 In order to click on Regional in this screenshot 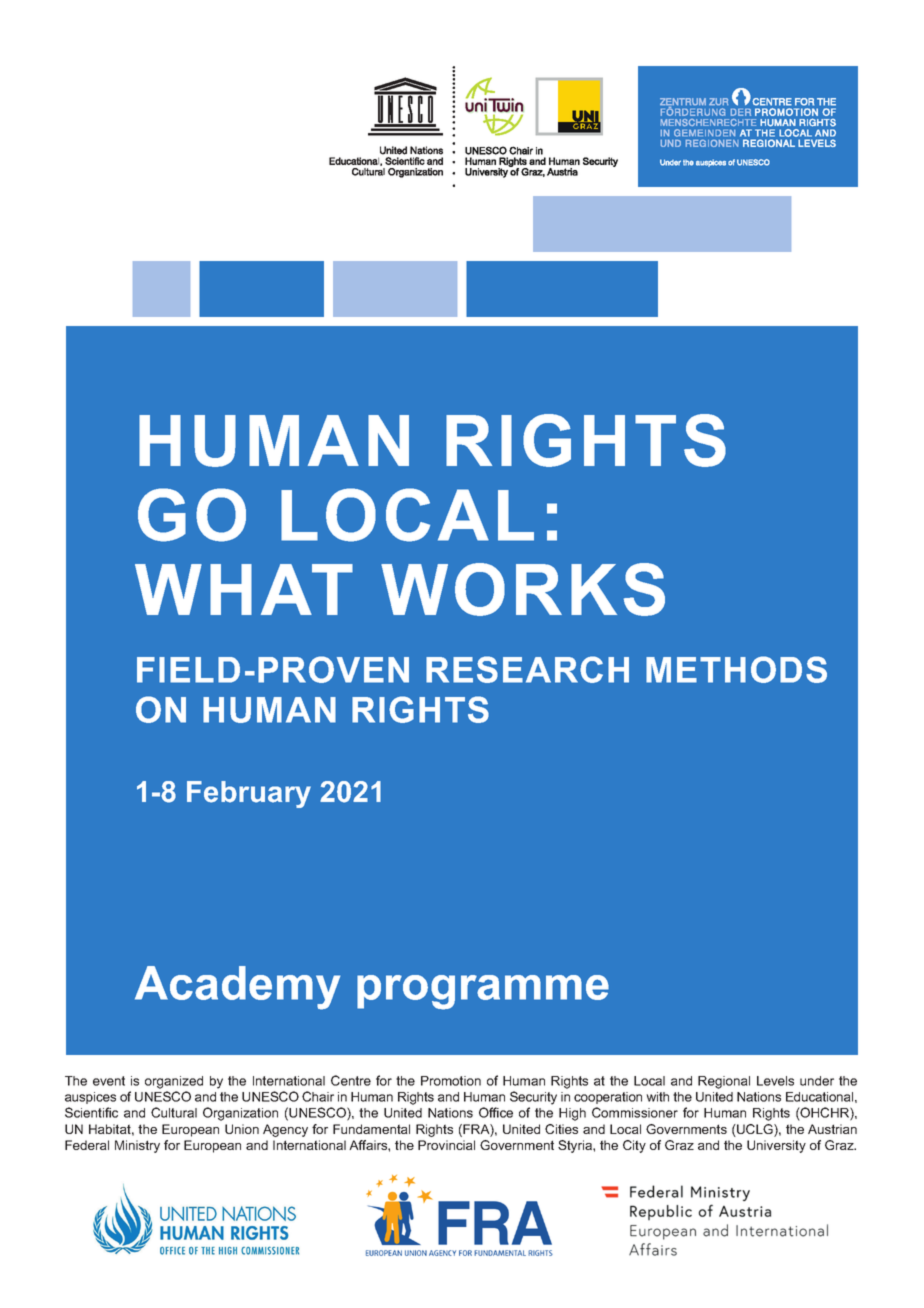, I will do `click(724, 1082)`.
